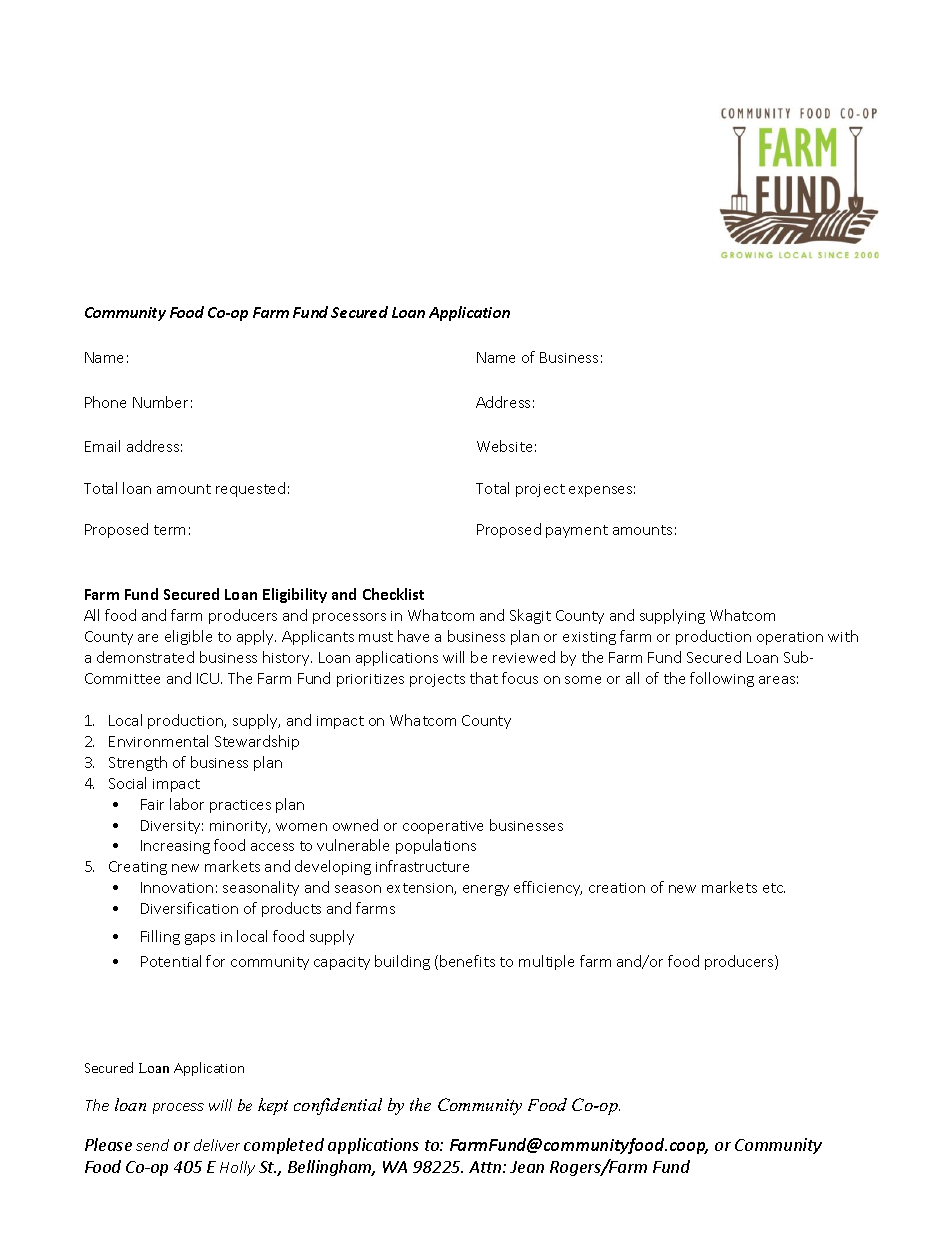 Image resolution: width=952 pixels, height=1233 pixels. What do you see at coordinates (486, 1167) in the screenshot?
I see `Attn` at bounding box center [486, 1167].
